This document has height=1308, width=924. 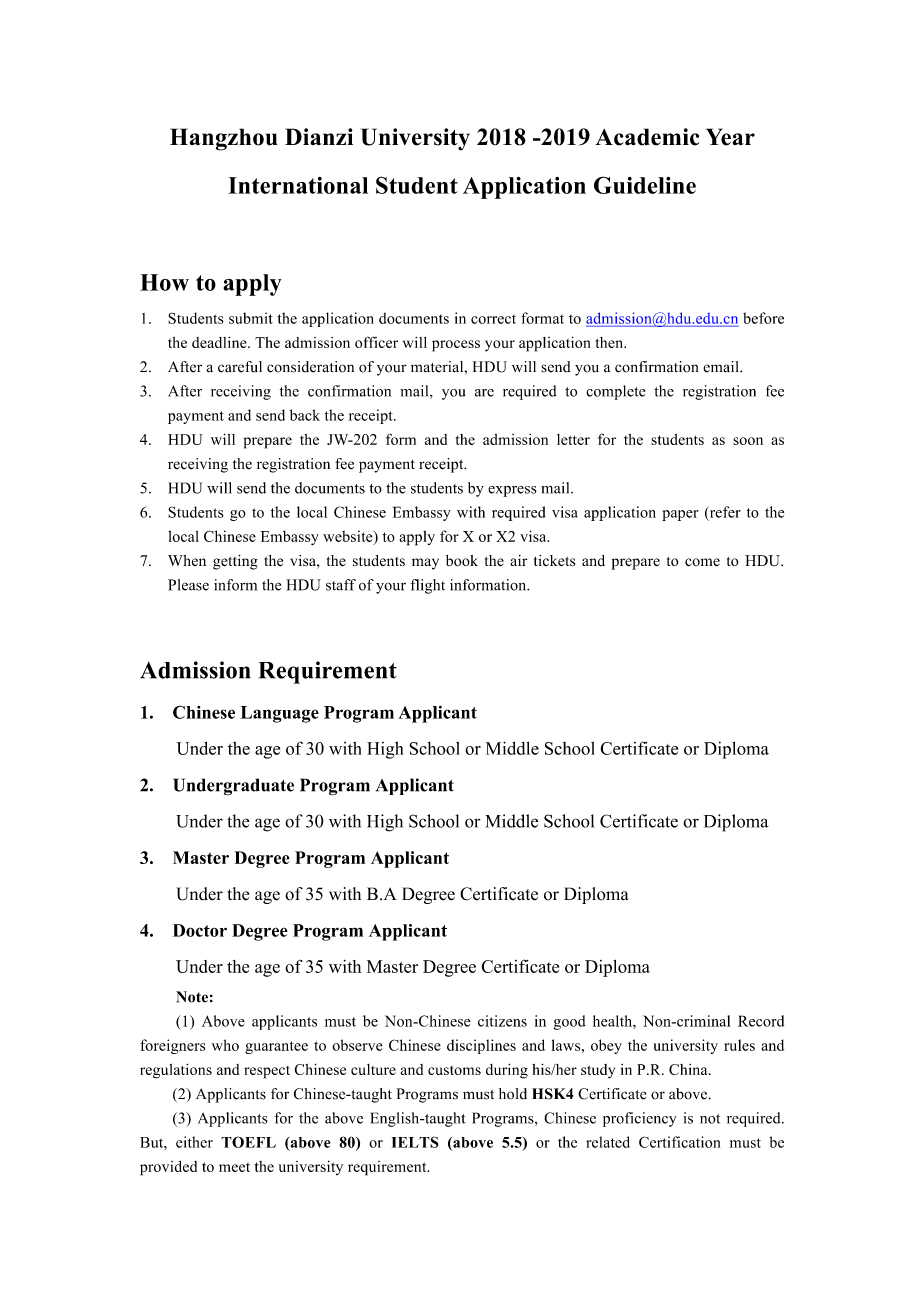 I want to click on citizens, so click(x=502, y=1021).
